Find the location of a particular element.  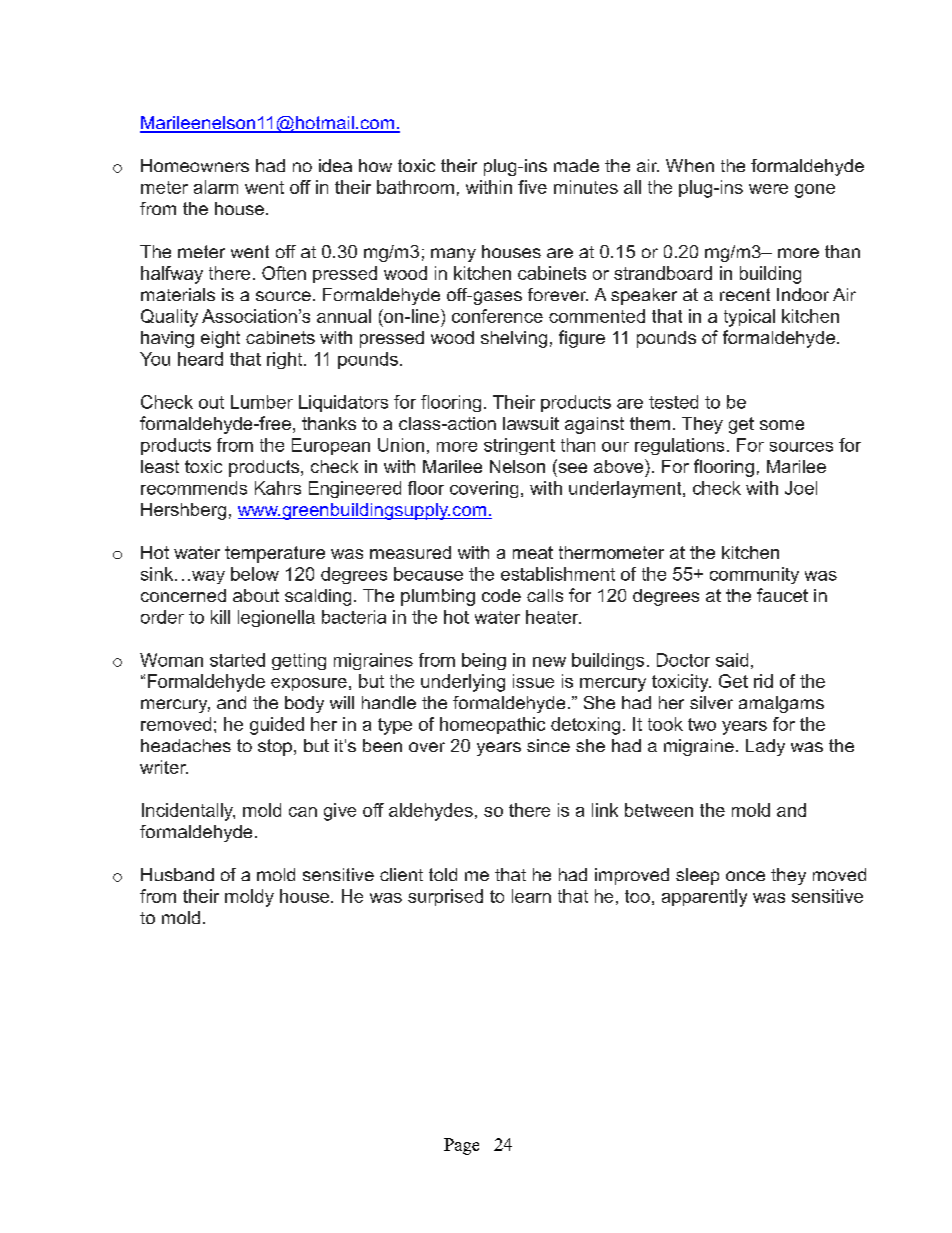

learn is located at coordinates (531, 896).
